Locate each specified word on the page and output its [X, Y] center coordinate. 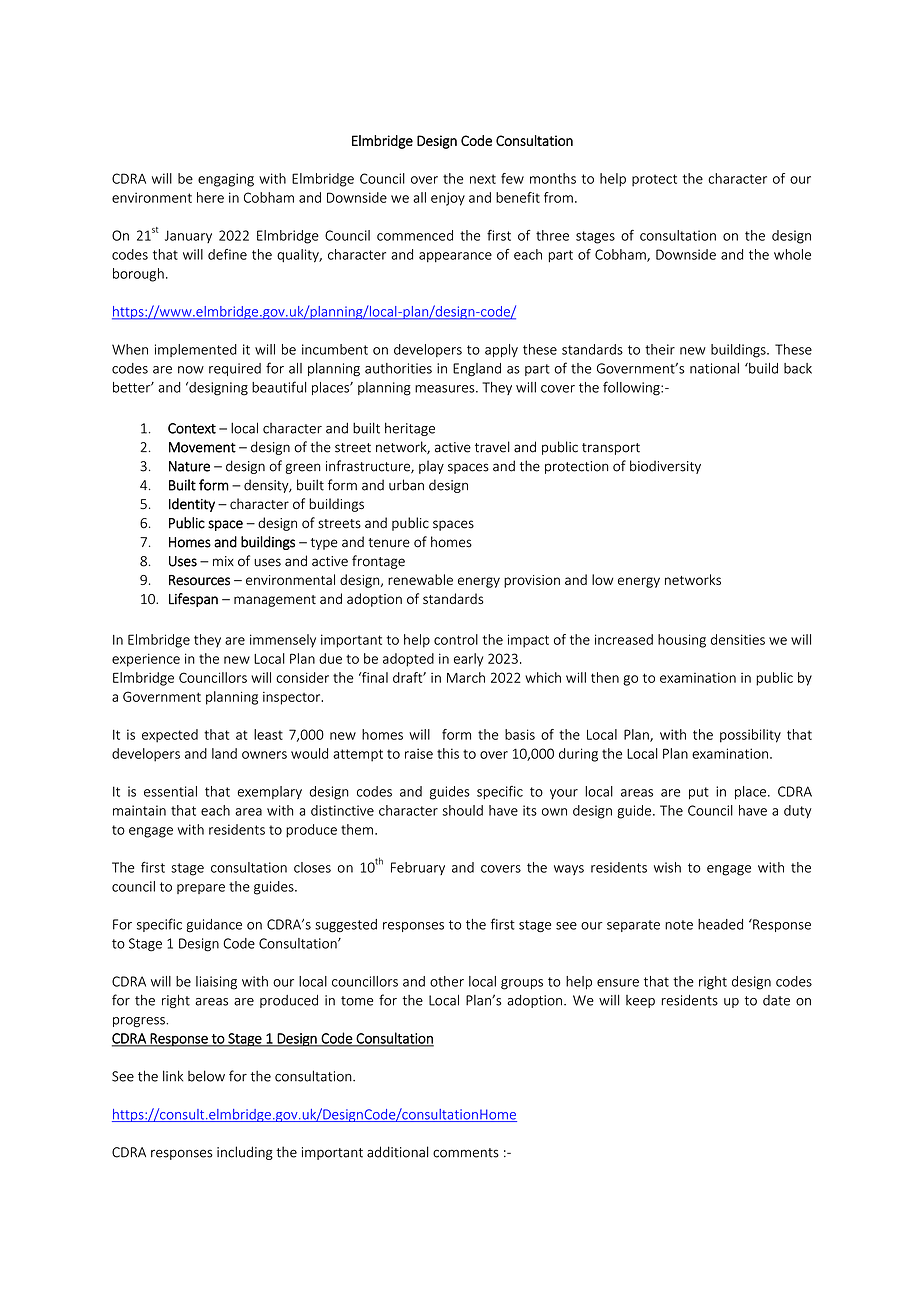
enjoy [448, 199]
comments [466, 1153]
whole [792, 254]
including [245, 1153]
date [776, 1000]
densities [738, 639]
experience [146, 660]
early [468, 660]
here [210, 197]
